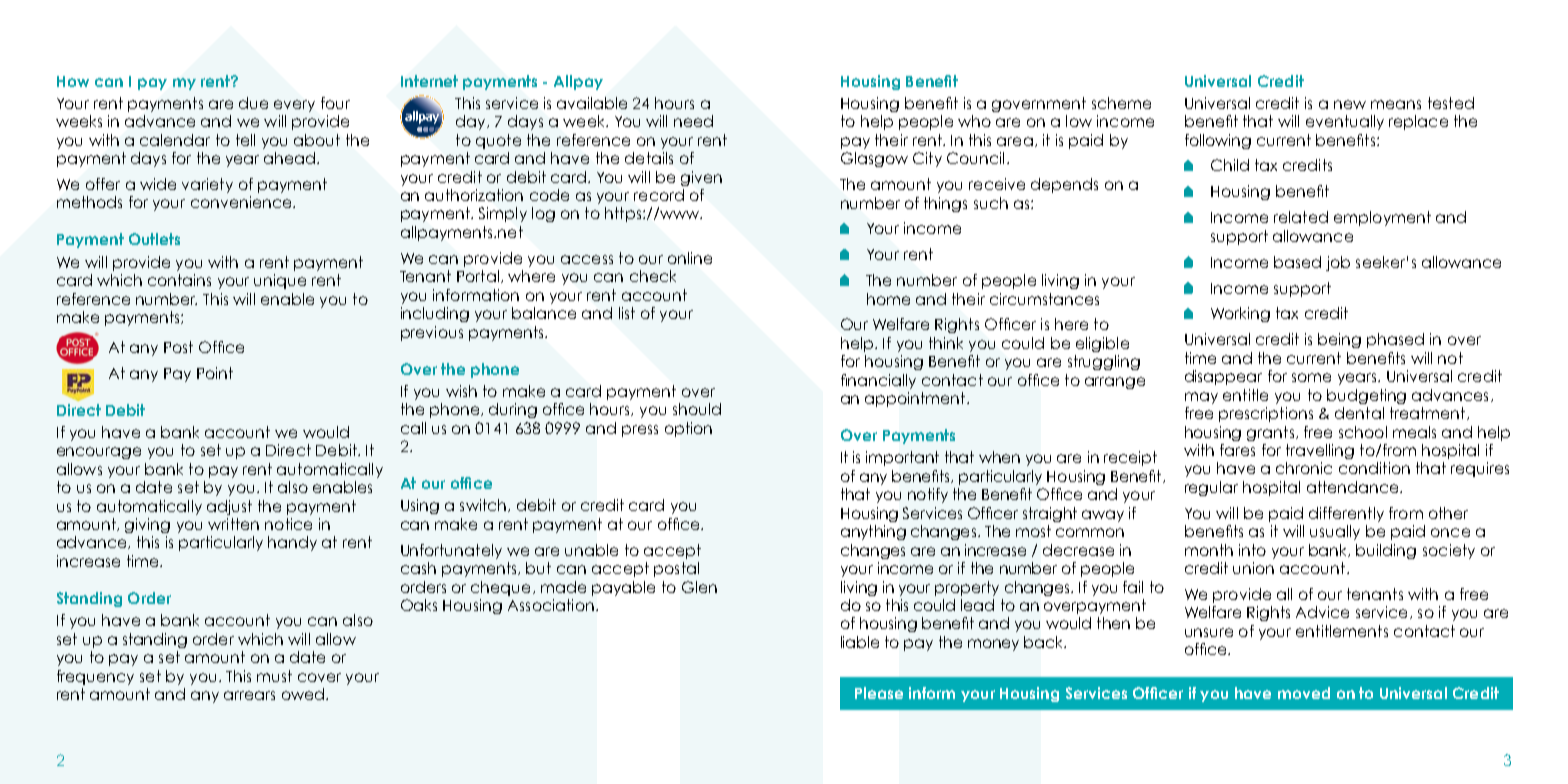 The width and height of the screenshot is (1568, 784). What do you see at coordinates (461, 391) in the screenshot?
I see `wish` at bounding box center [461, 391].
